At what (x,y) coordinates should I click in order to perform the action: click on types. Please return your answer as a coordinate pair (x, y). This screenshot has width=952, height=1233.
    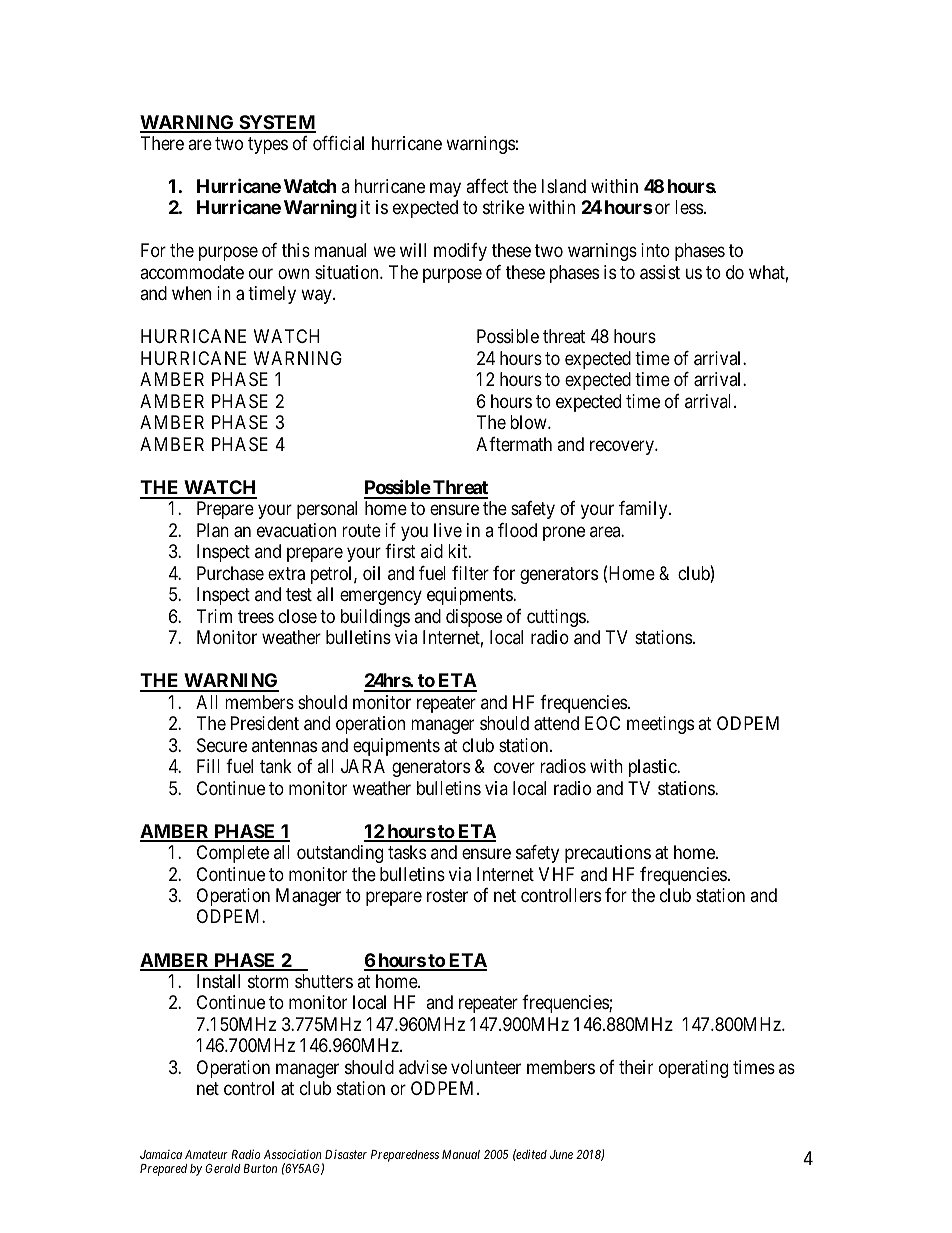
    Looking at the image, I should click on (268, 145).
